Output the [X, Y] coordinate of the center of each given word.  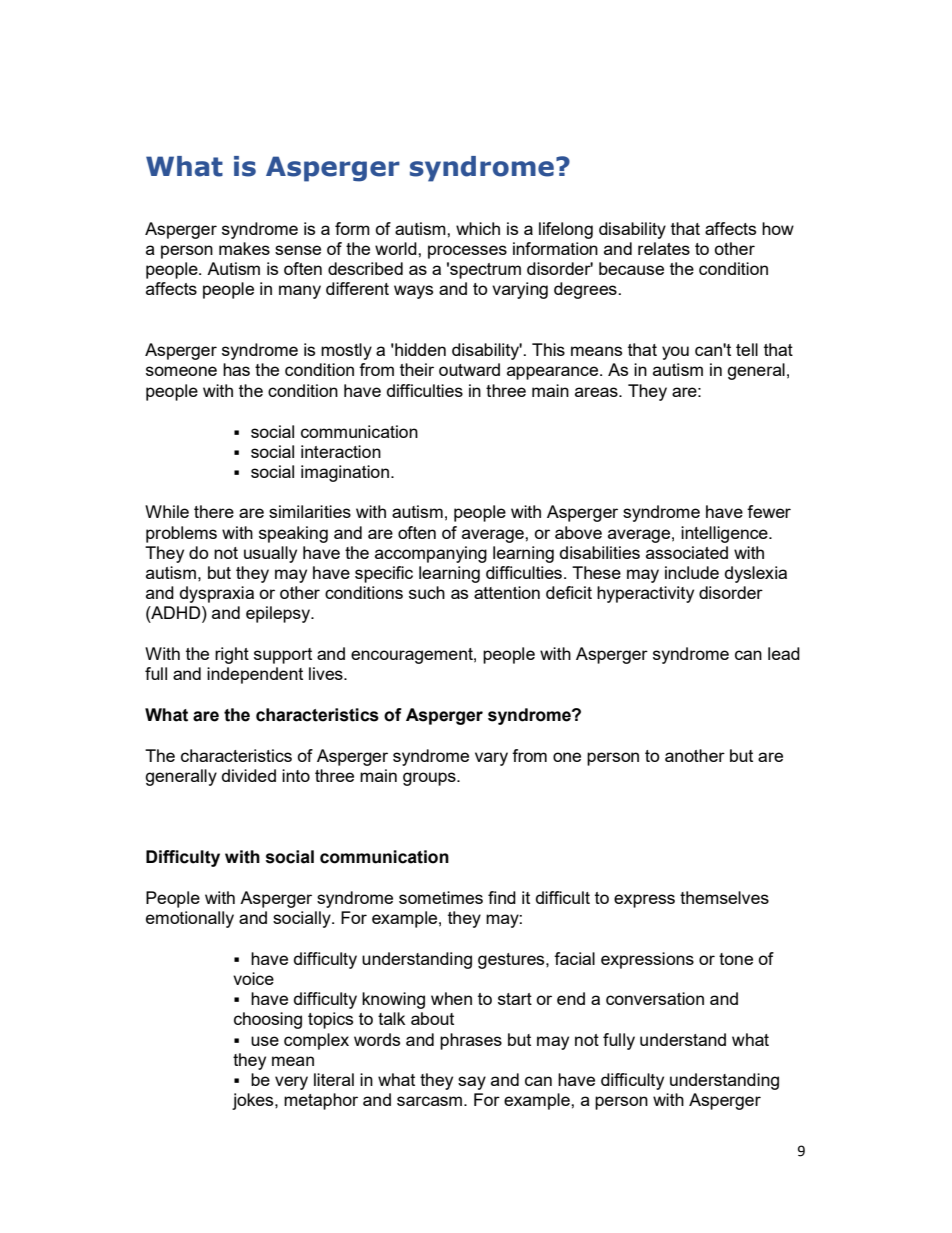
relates [664, 248]
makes [244, 248]
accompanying [431, 554]
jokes [254, 1101]
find [502, 897]
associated [687, 552]
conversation [655, 998]
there [214, 511]
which [478, 228]
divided [249, 775]
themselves [724, 897]
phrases [471, 1041]
